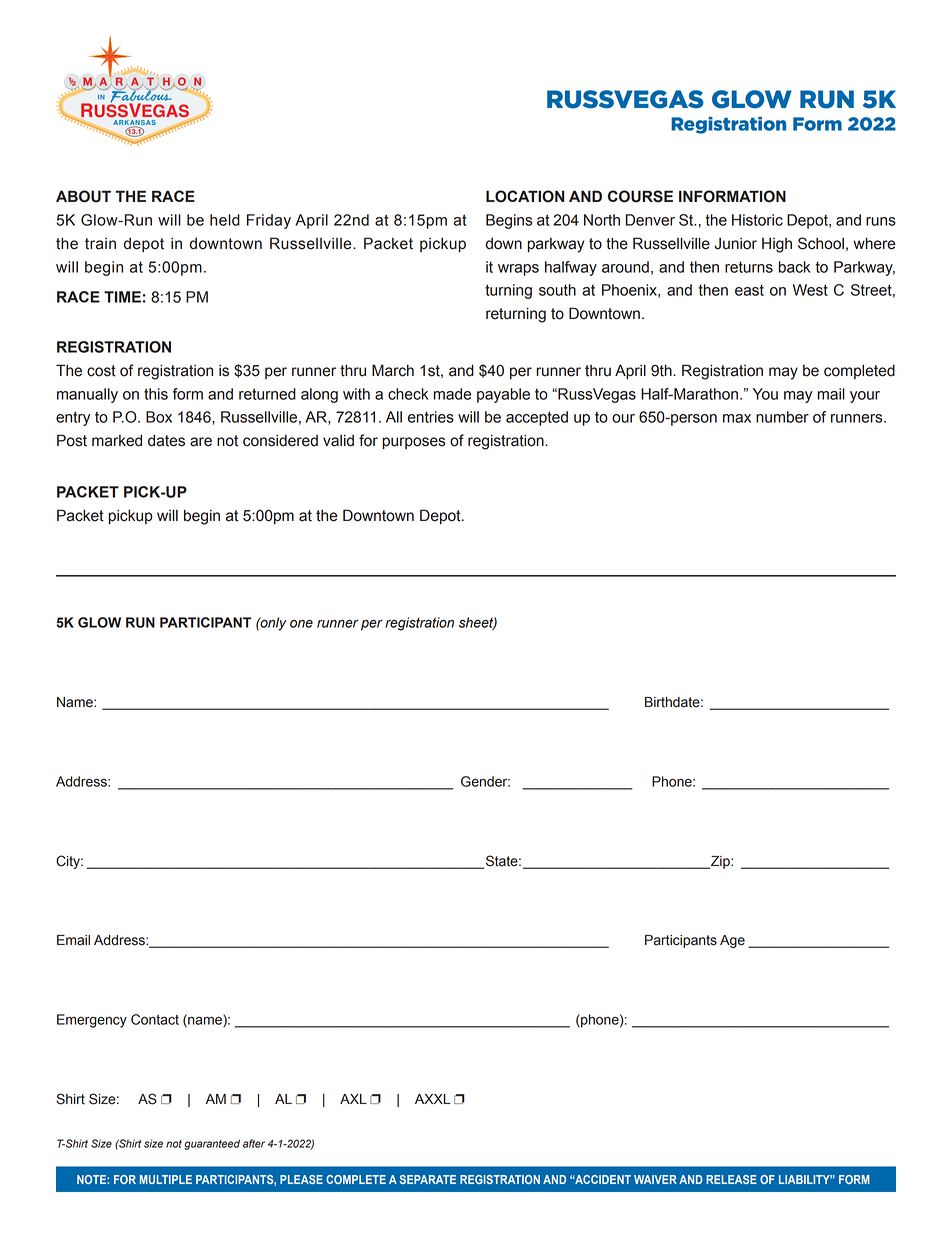 This screenshot has height=1233, width=952. I want to click on purposes, so click(413, 443).
